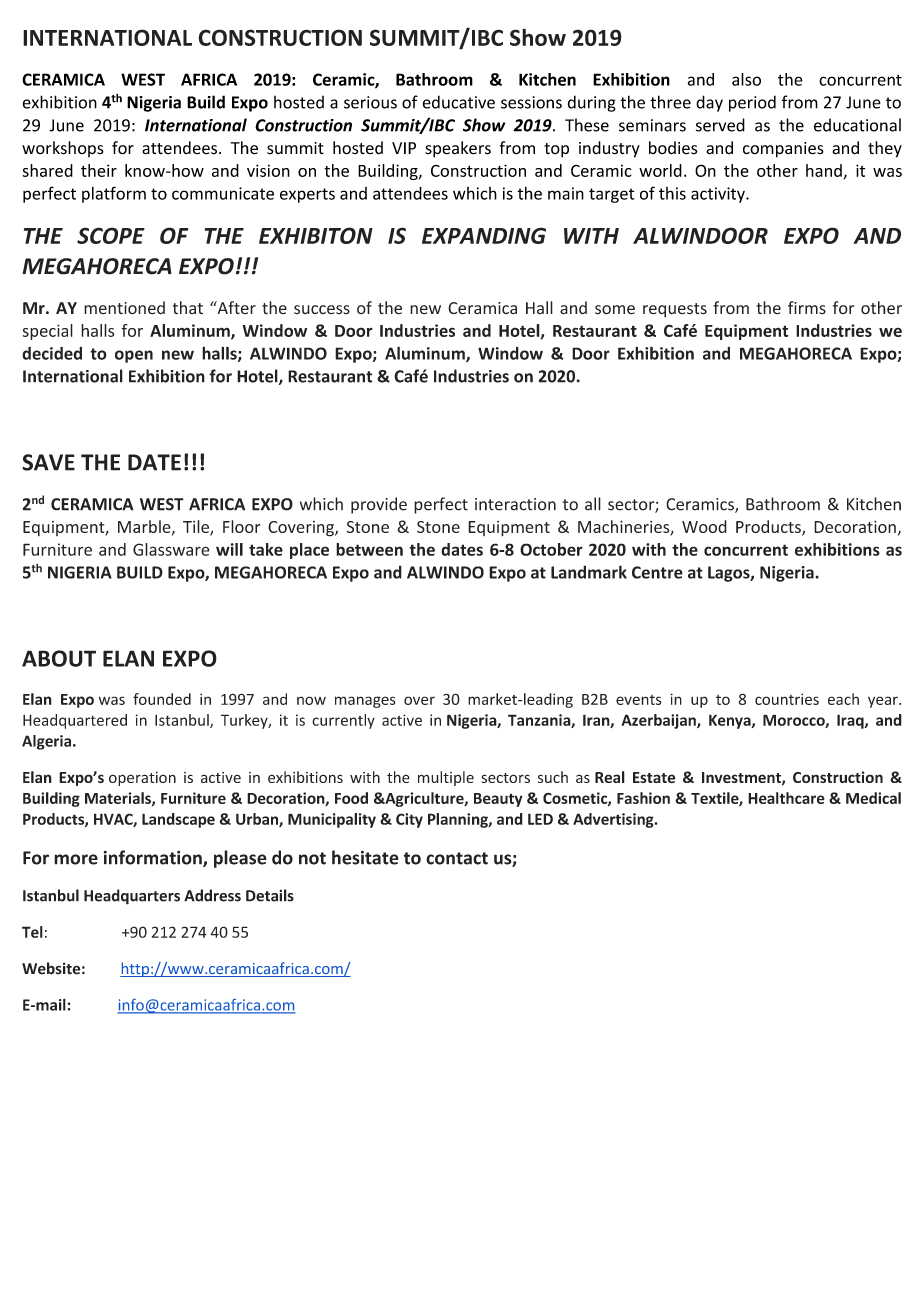 The width and height of the screenshot is (924, 1308). What do you see at coordinates (752, 103) in the screenshot?
I see `period` at bounding box center [752, 103].
